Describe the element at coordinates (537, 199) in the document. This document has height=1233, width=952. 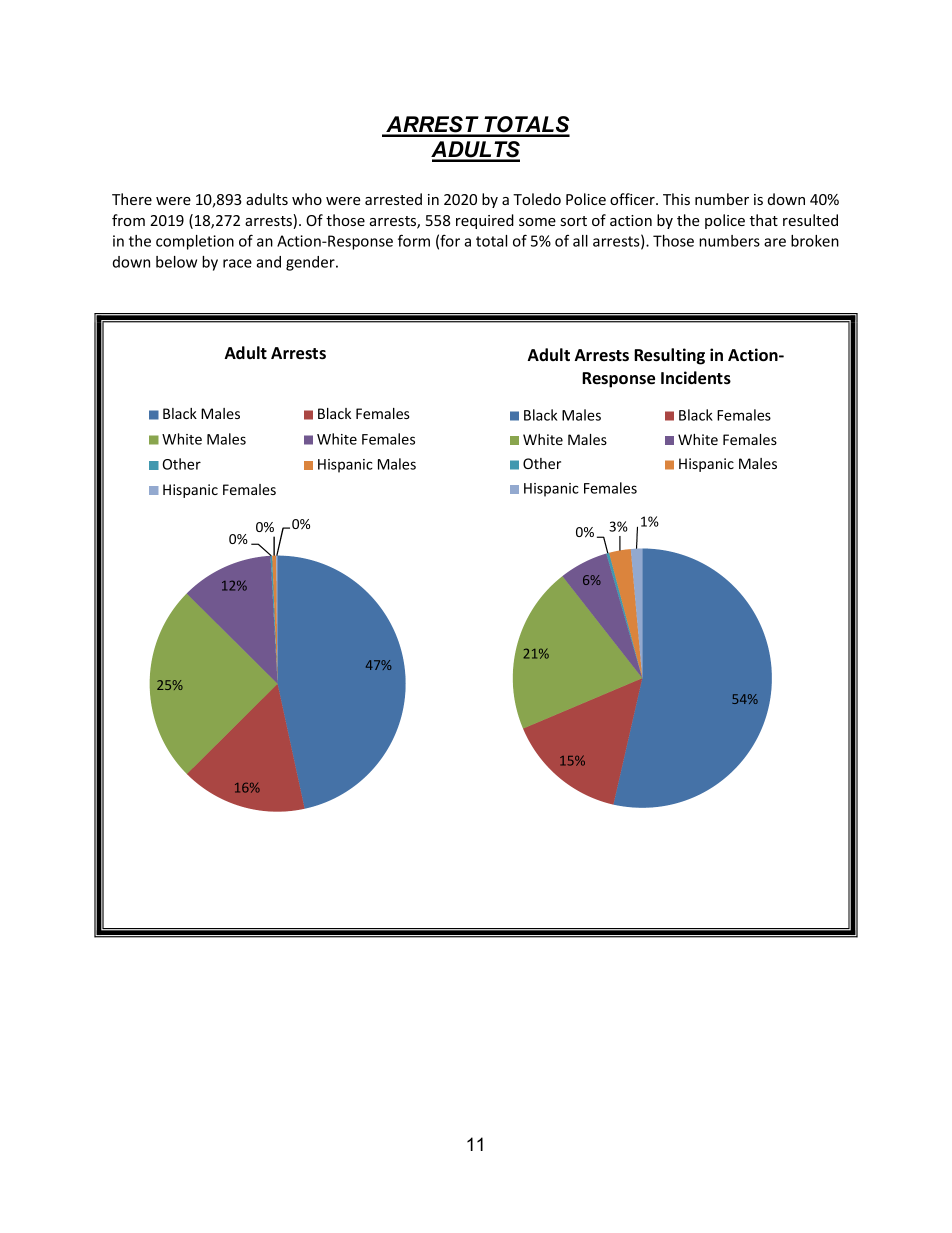
I see `Toledo` at that location.
